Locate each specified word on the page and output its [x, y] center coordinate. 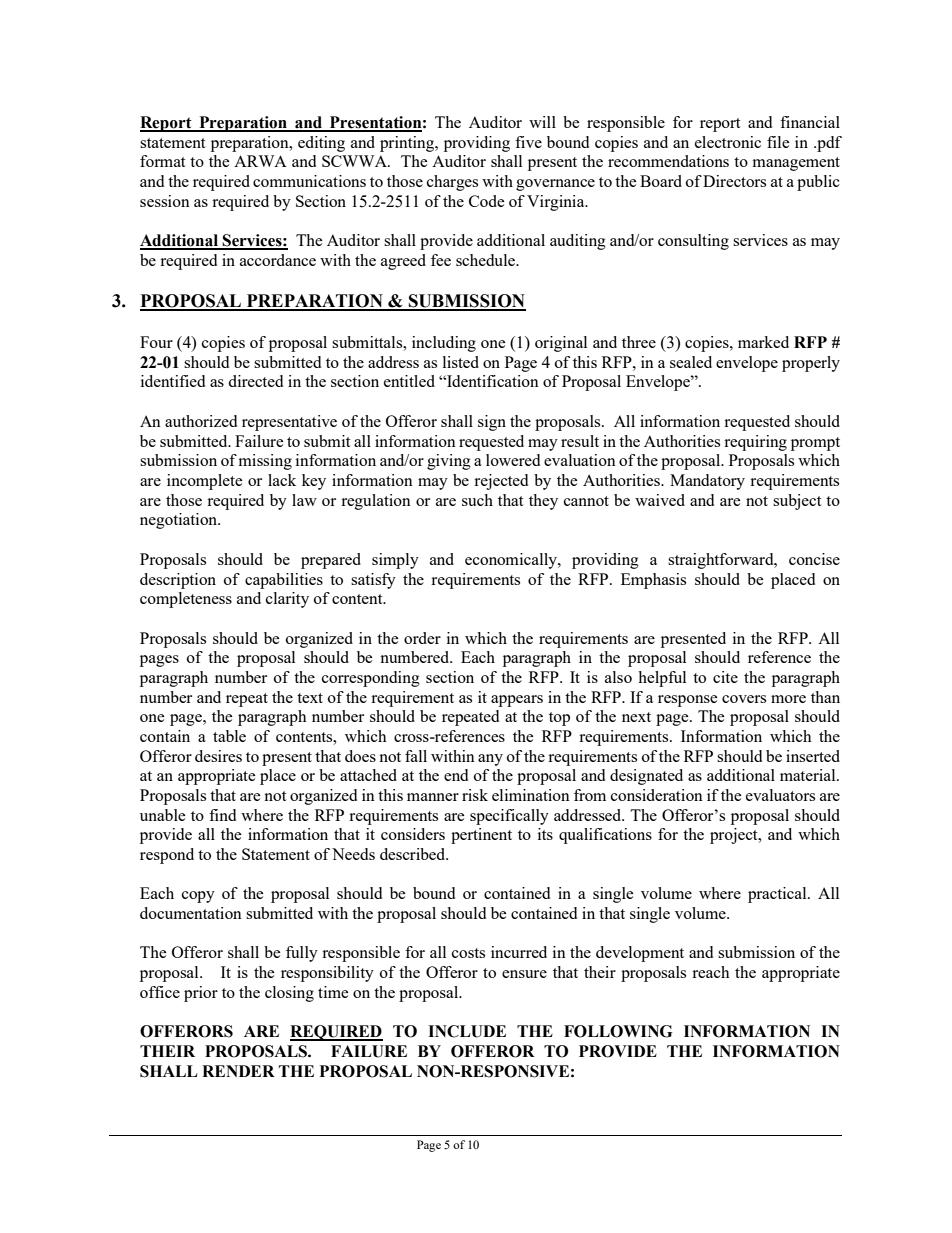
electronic [728, 142]
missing [265, 462]
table [229, 736]
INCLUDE [467, 1031]
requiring [755, 443]
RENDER [238, 1071]
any [490, 760]
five [528, 142]
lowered [513, 460]
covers [744, 699]
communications [309, 181]
